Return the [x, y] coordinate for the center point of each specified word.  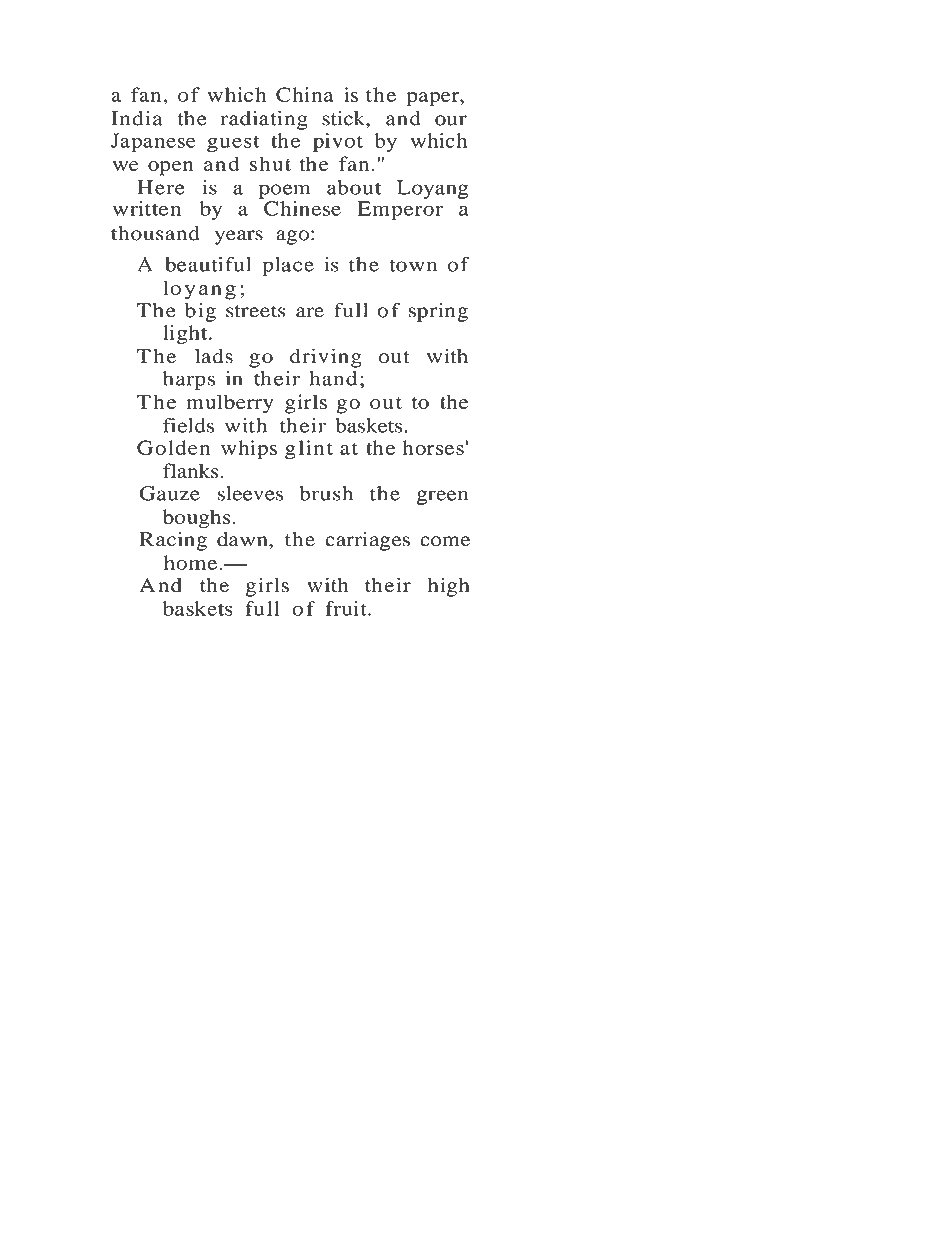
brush [326, 493]
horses [433, 447]
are [310, 312]
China [304, 94]
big [200, 312]
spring [438, 312]
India [137, 118]
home [192, 562]
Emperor [400, 210]
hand [333, 378]
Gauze [169, 493]
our [451, 120]
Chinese [302, 208]
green [442, 497]
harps [189, 380]
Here [161, 187]
